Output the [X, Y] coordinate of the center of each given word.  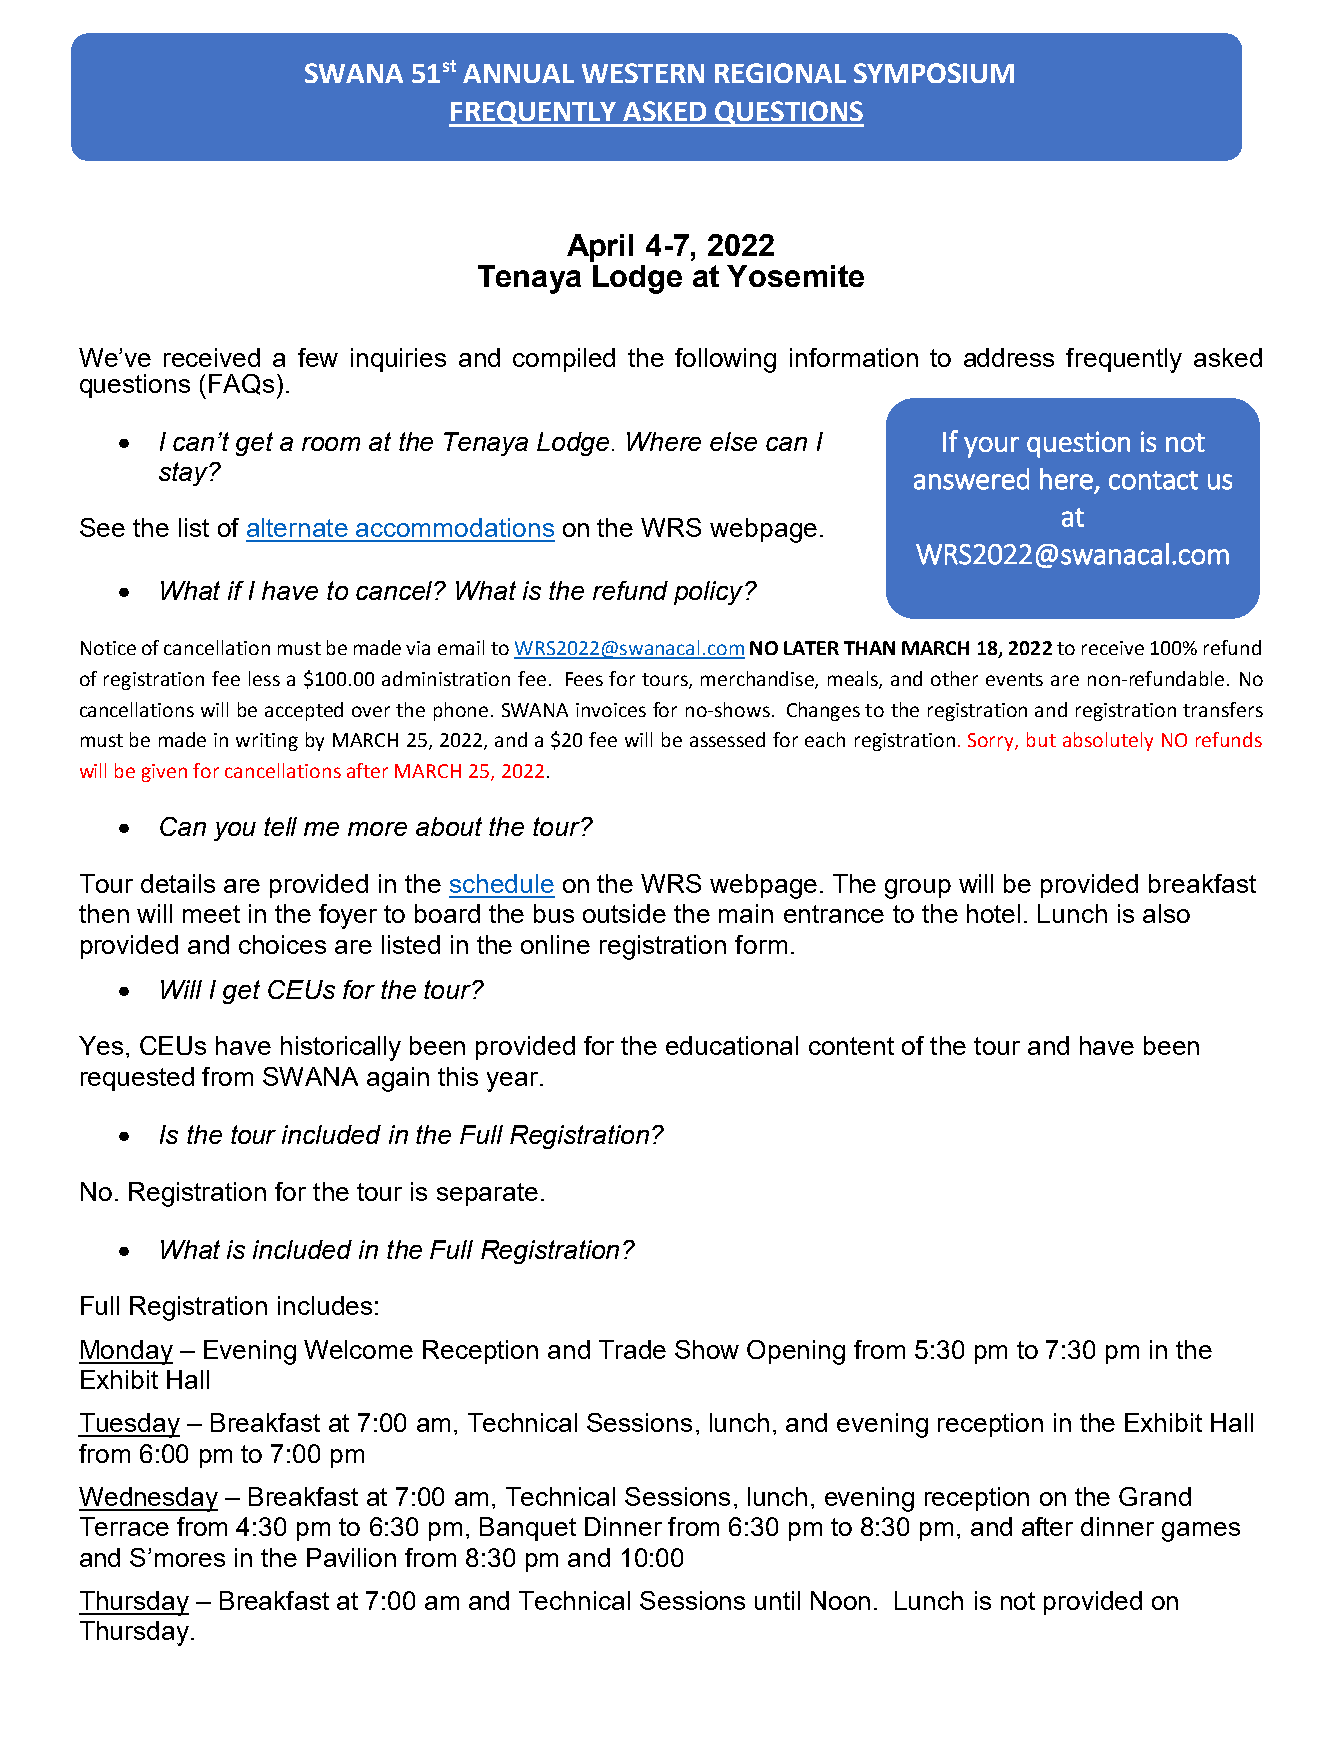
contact [1153, 480]
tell [280, 826]
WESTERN [643, 73]
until [777, 1600]
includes [325, 1305]
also [1166, 913]
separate [487, 1194]
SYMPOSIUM [934, 73]
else [733, 441]
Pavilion [351, 1557]
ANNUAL [518, 73]
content [851, 1046]
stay [184, 474]
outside [624, 913]
